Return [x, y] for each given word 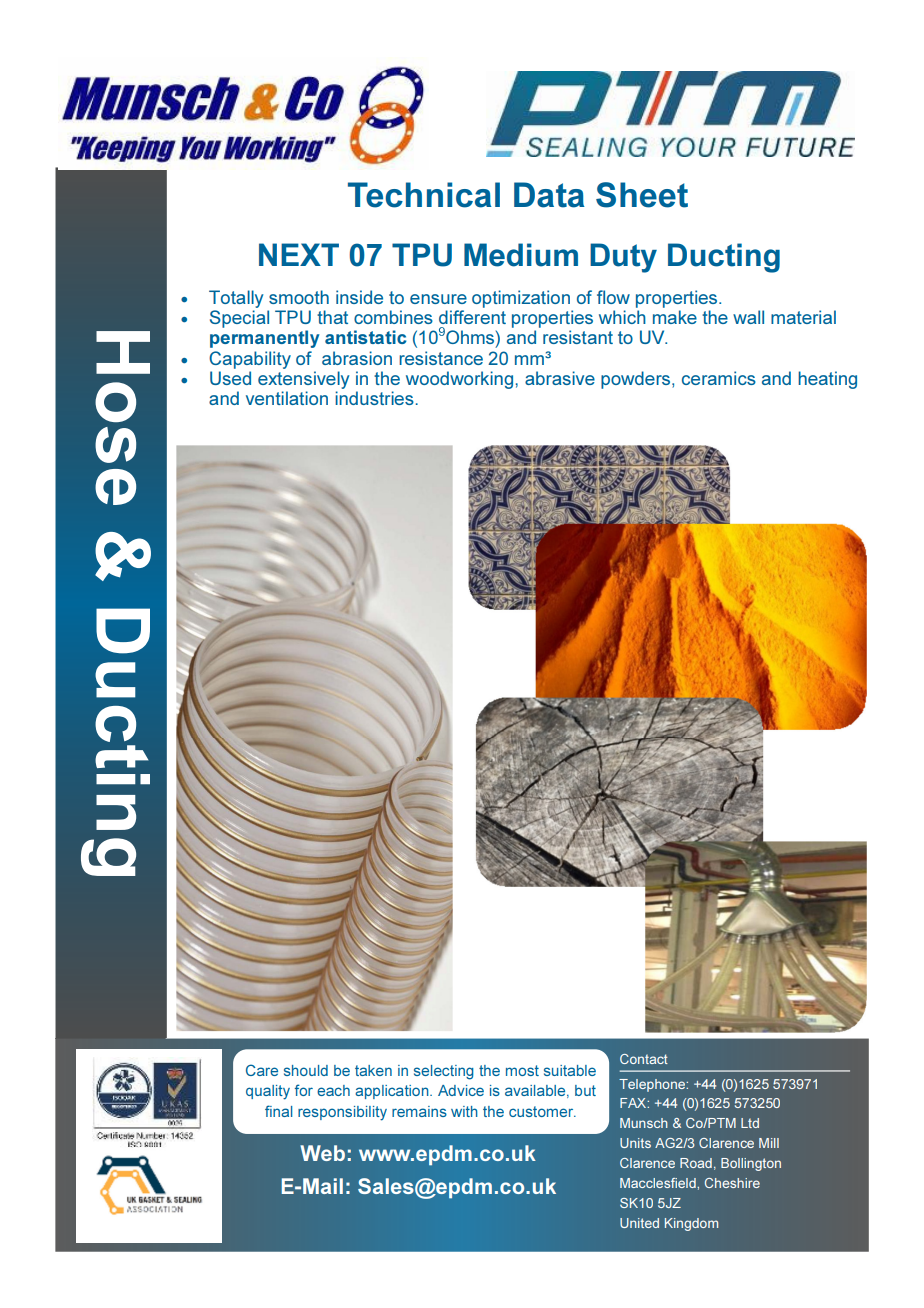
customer [542, 1111]
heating [827, 380]
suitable [570, 1070]
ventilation [287, 398]
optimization [521, 299]
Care [262, 1070]
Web [322, 1153]
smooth [299, 297]
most [522, 1070]
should [306, 1070]
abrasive [560, 378]
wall [748, 317]
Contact [644, 1059]
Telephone [653, 1085]
